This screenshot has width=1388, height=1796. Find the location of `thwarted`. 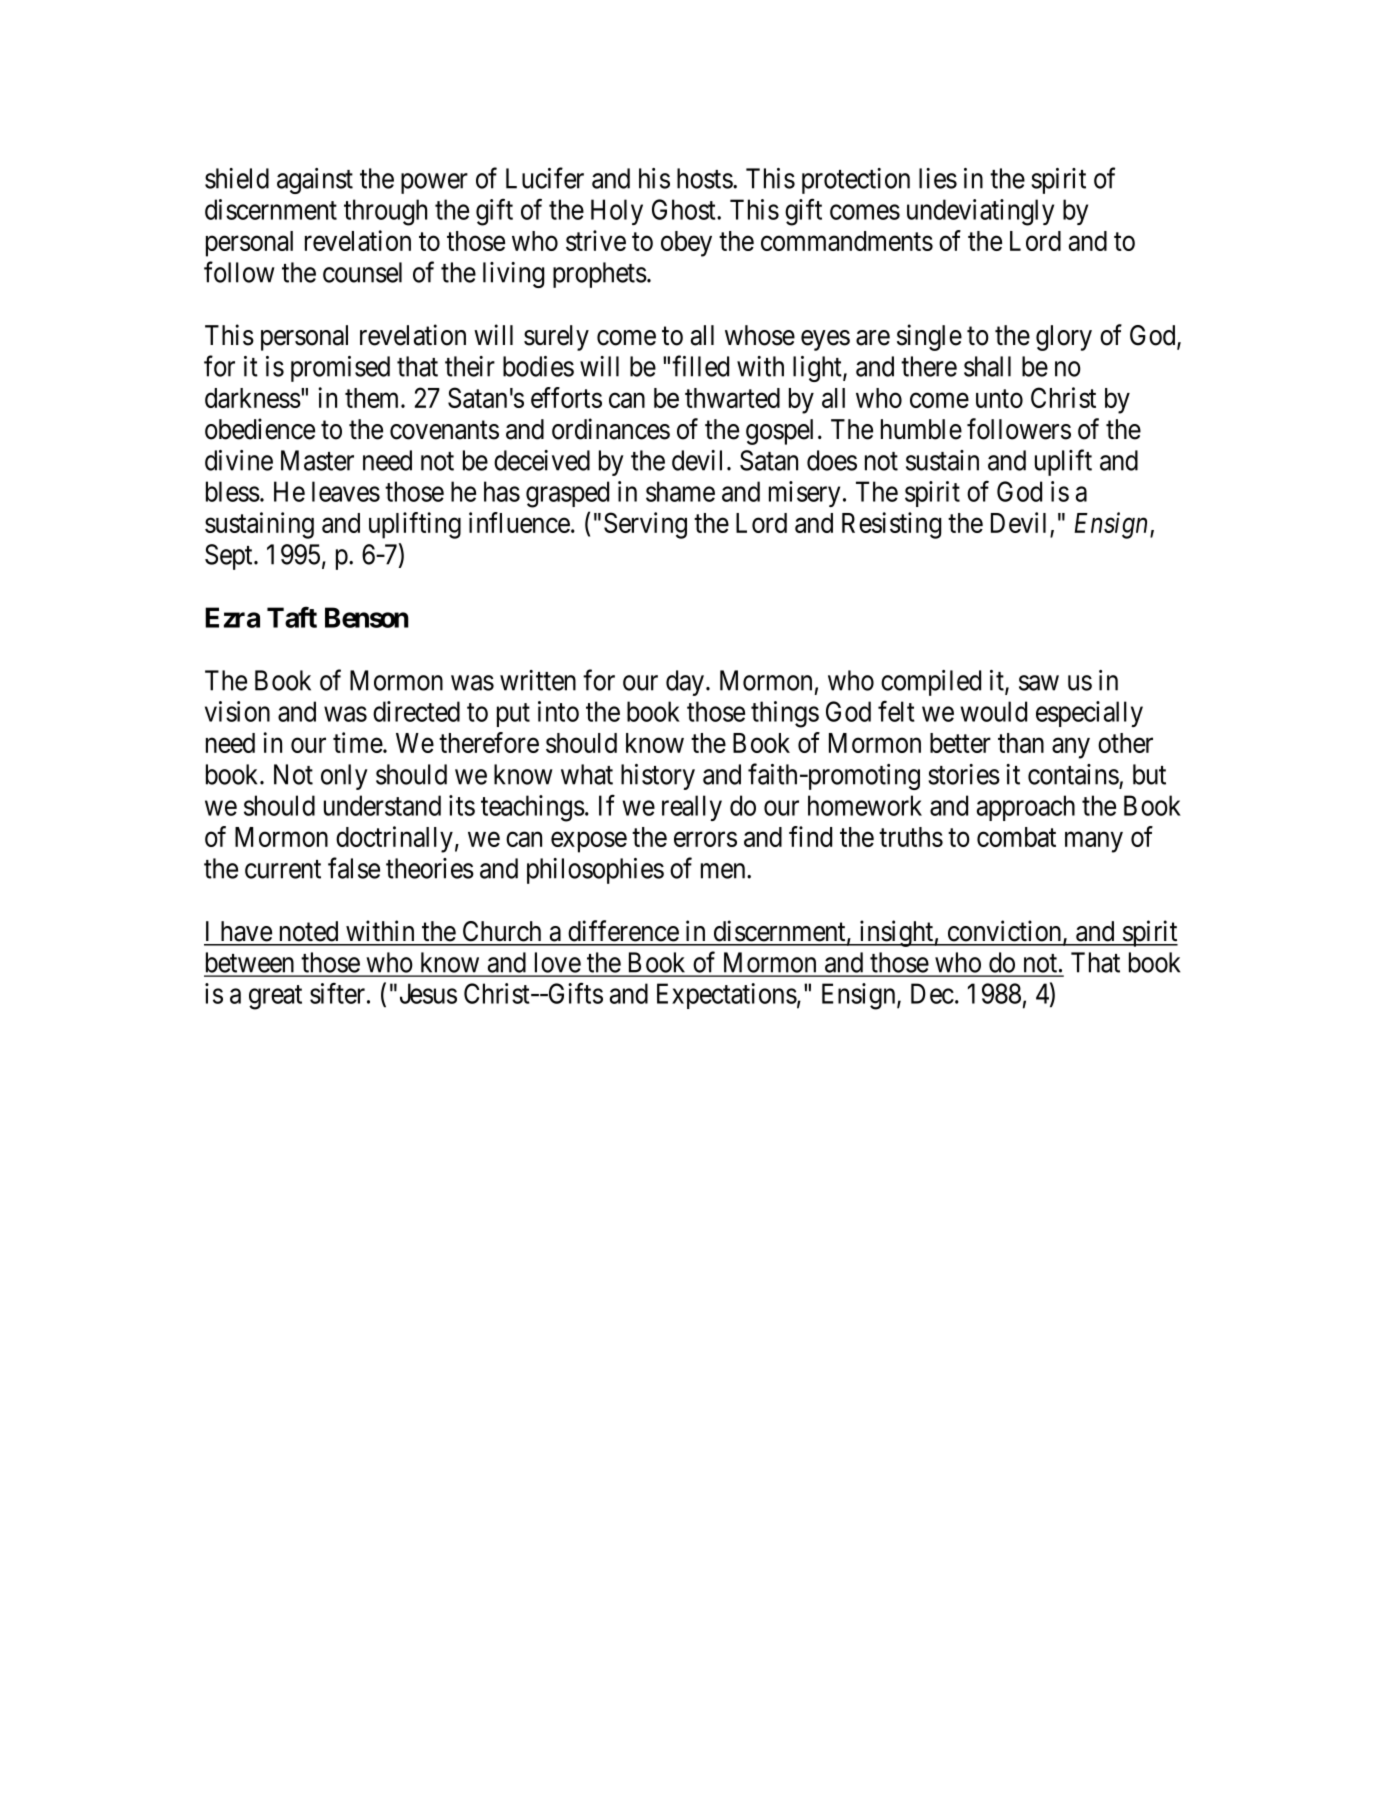

thwarted is located at coordinates (732, 398).
